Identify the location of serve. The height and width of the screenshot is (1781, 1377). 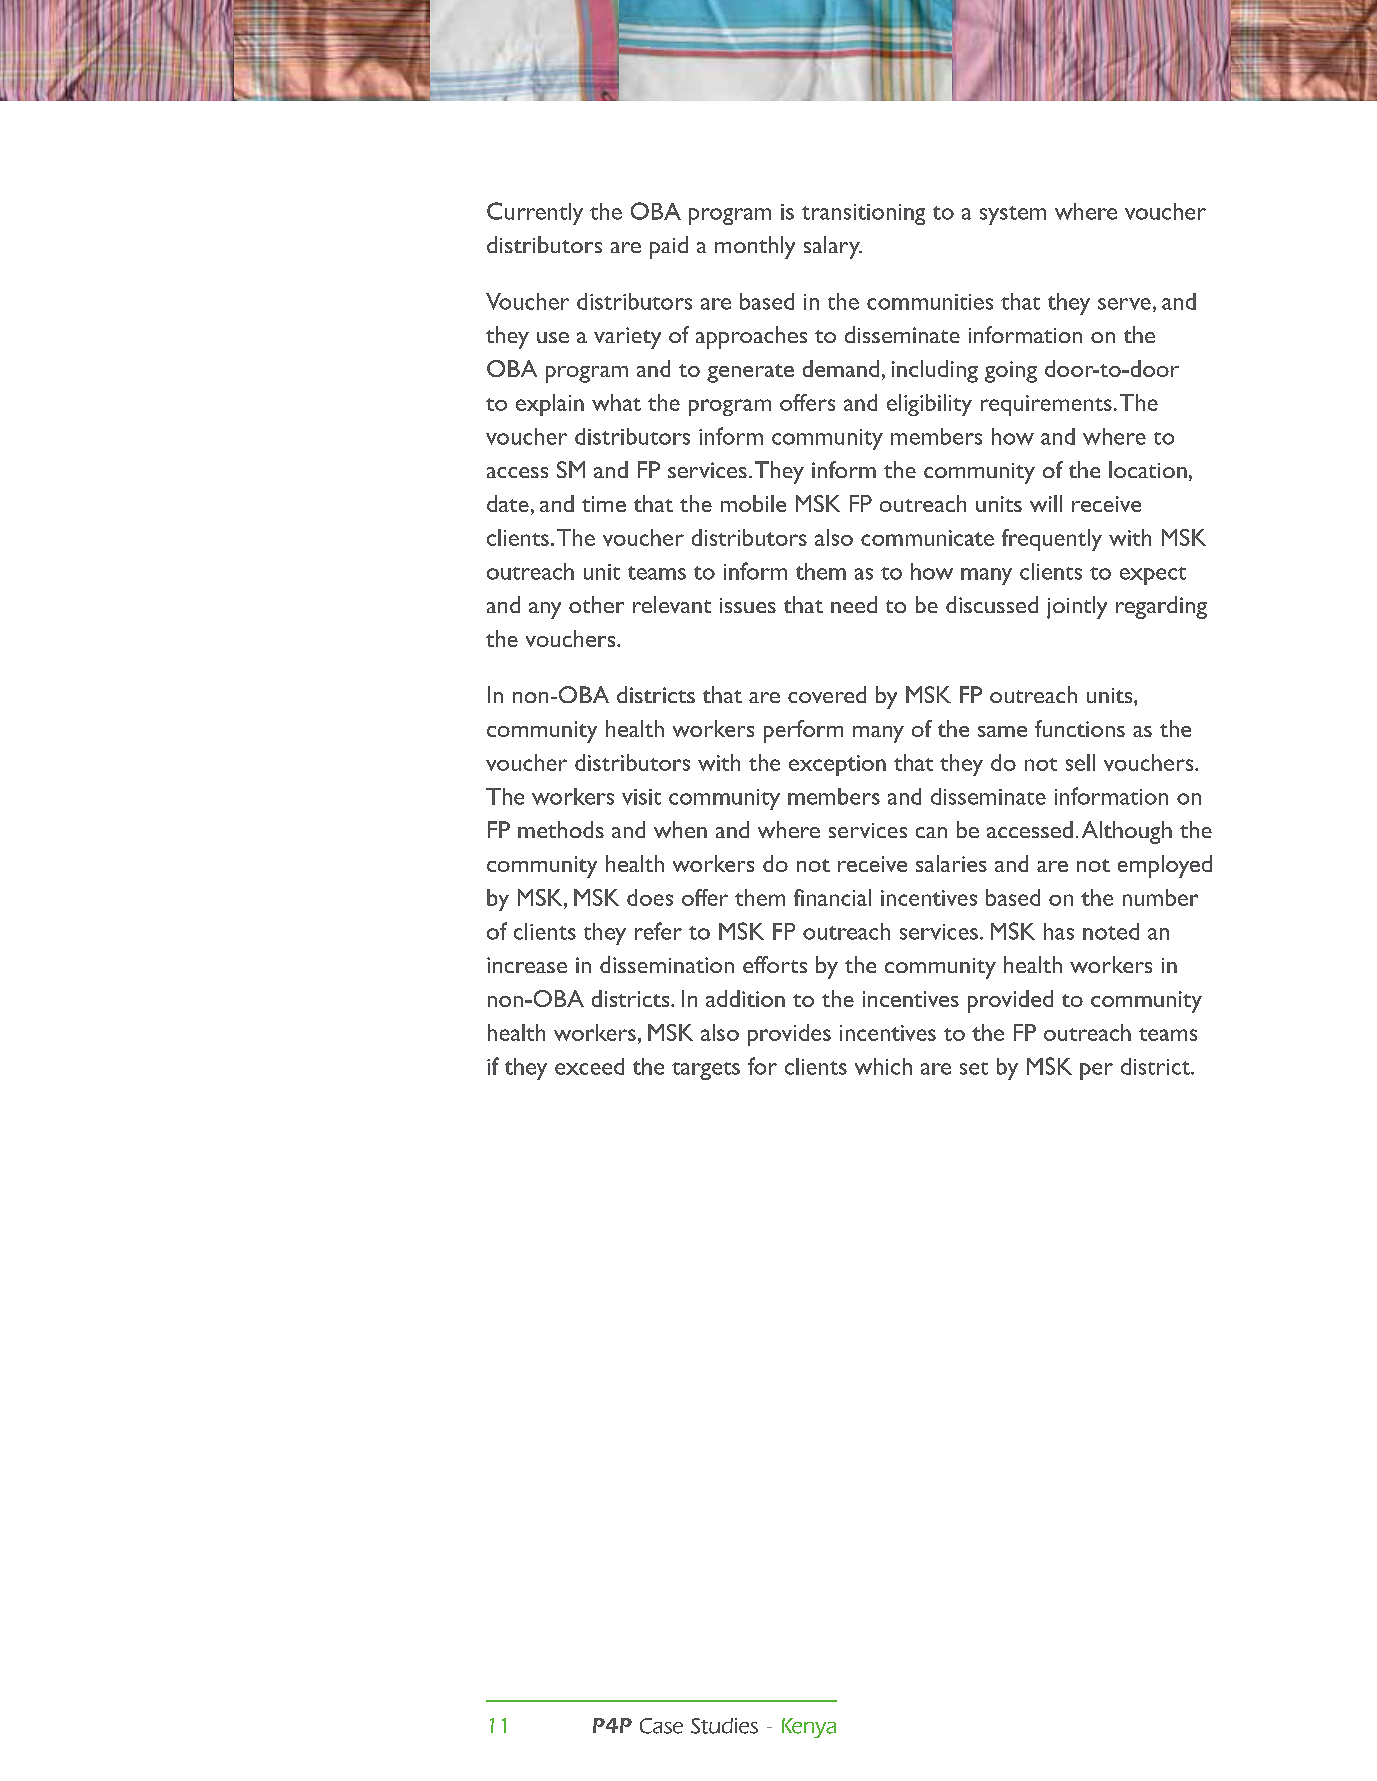
(1124, 304).
